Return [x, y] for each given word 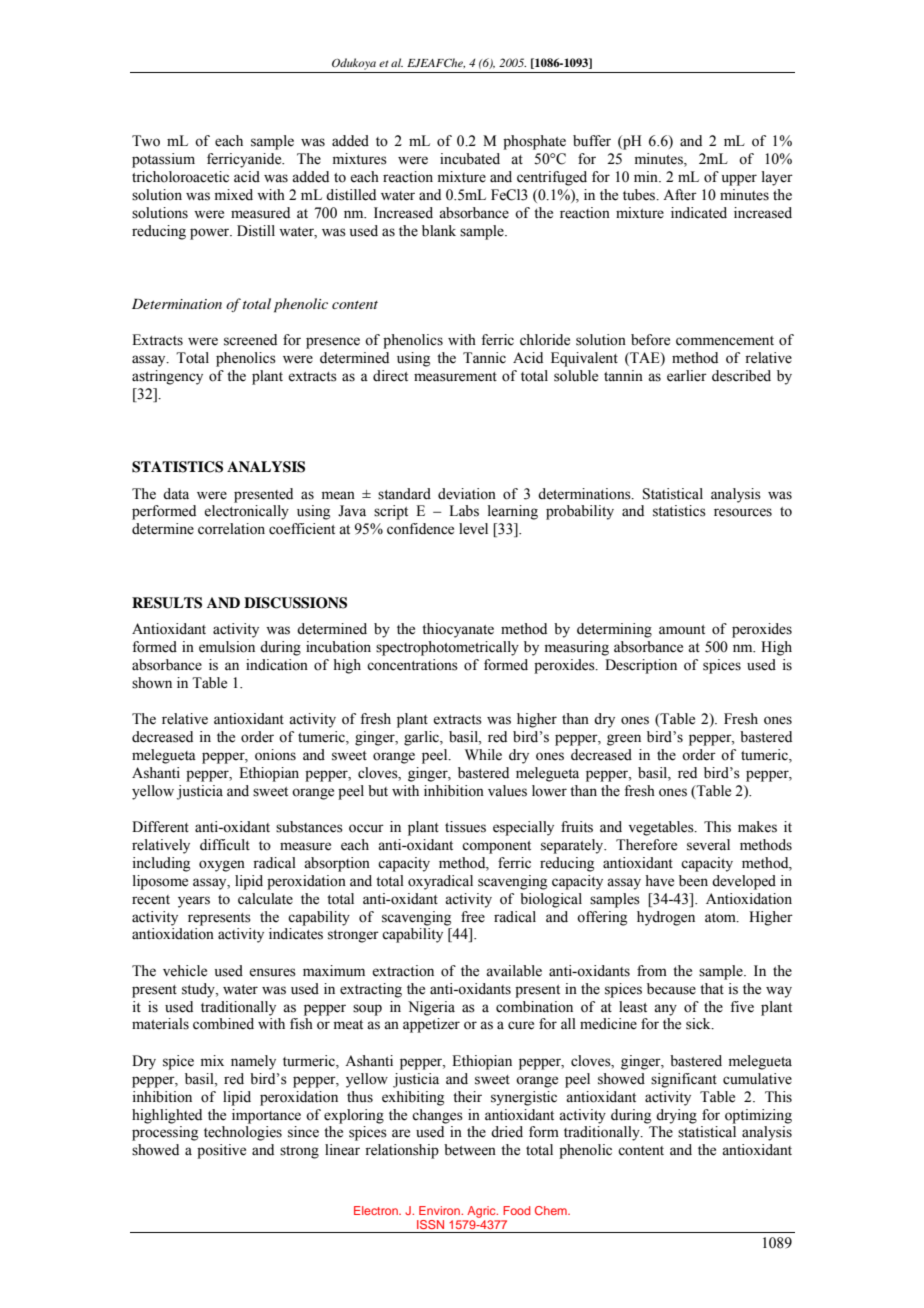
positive [221, 1151]
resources [743, 512]
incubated [470, 159]
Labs [464, 511]
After [680, 195]
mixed [234, 195]
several [708, 845]
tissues [465, 827]
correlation [231, 529]
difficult [225, 845]
